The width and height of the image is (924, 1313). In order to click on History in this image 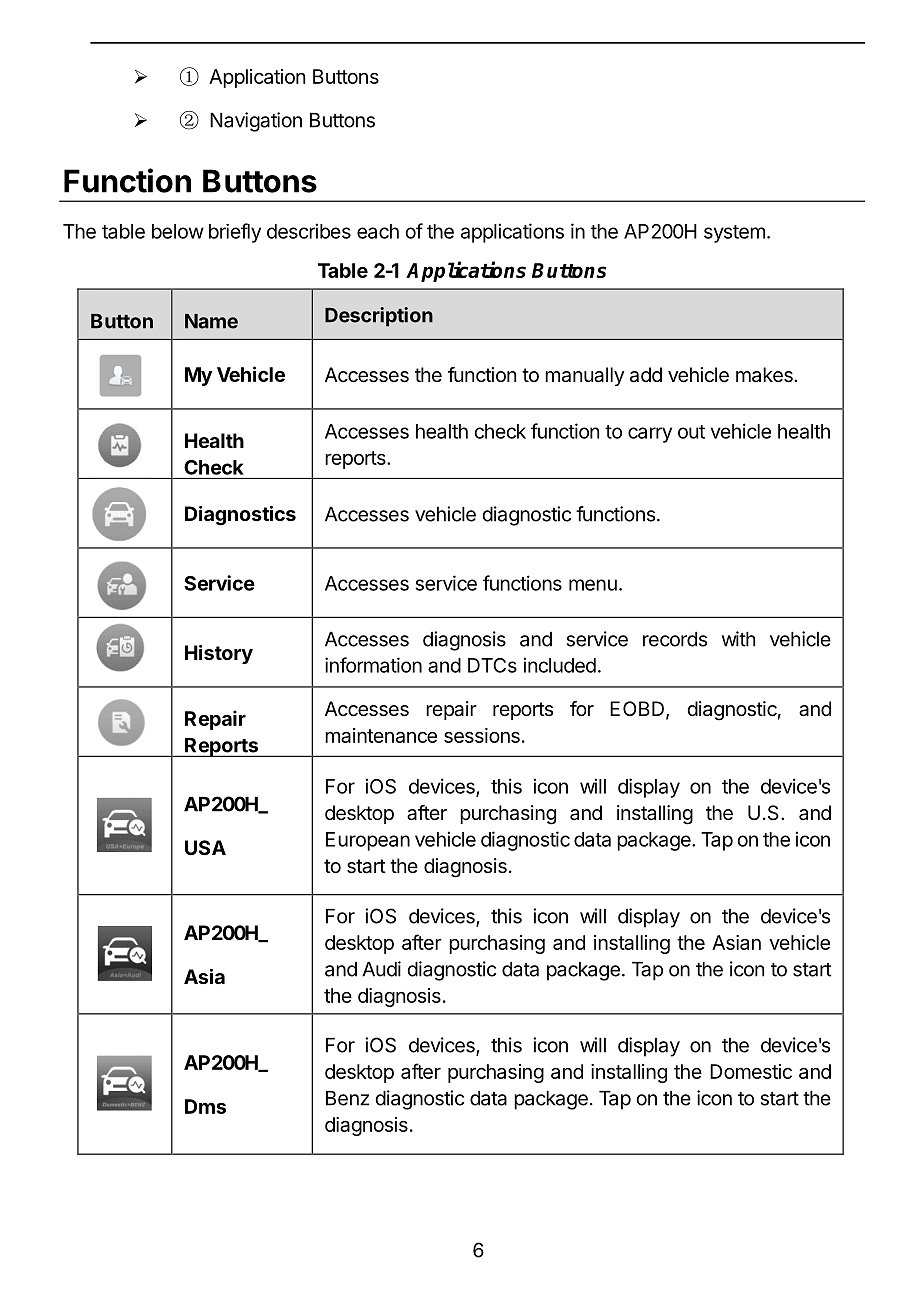, I will do `click(219, 654)`.
